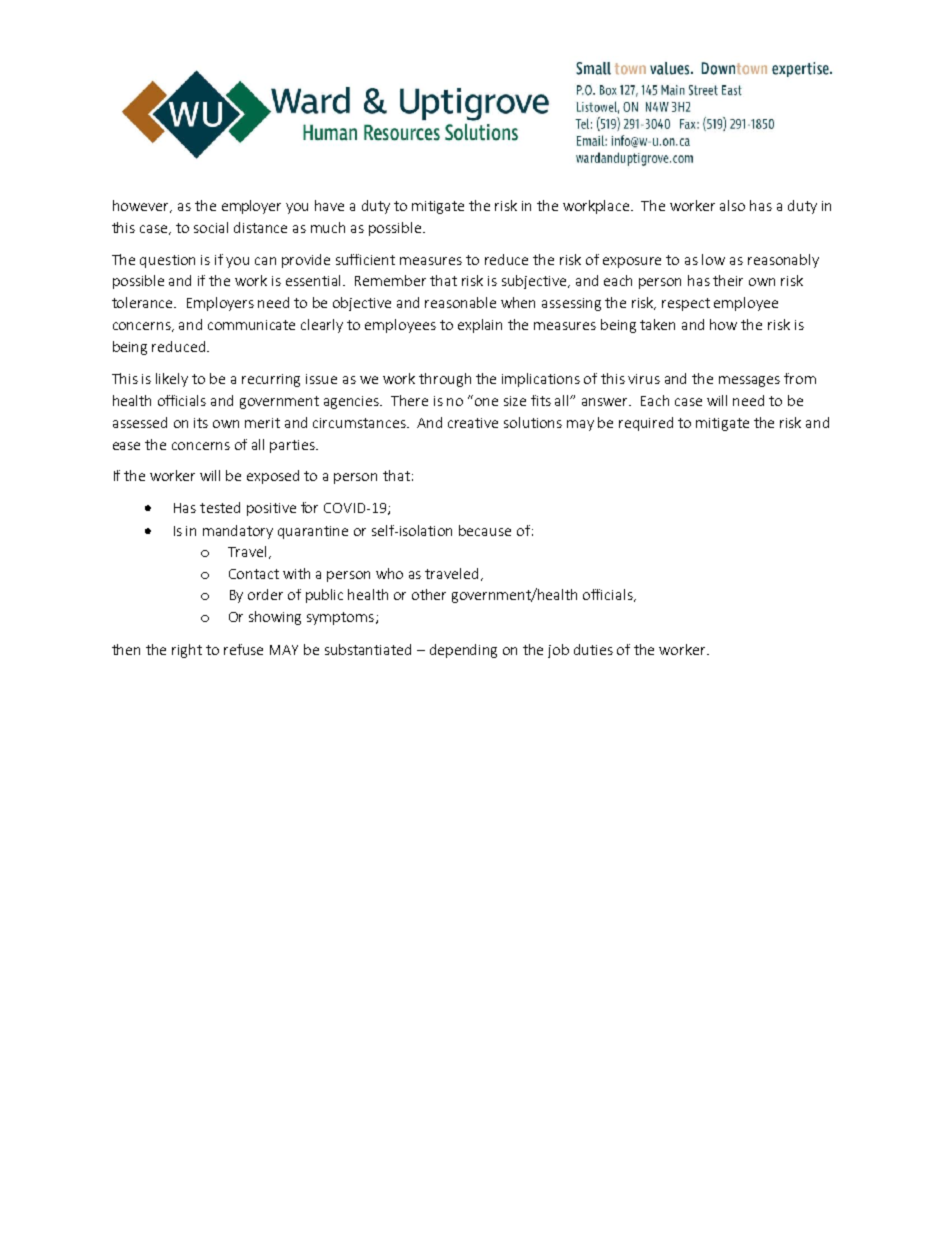 Image resolution: width=952 pixels, height=1233 pixels. I want to click on social, so click(211, 227).
